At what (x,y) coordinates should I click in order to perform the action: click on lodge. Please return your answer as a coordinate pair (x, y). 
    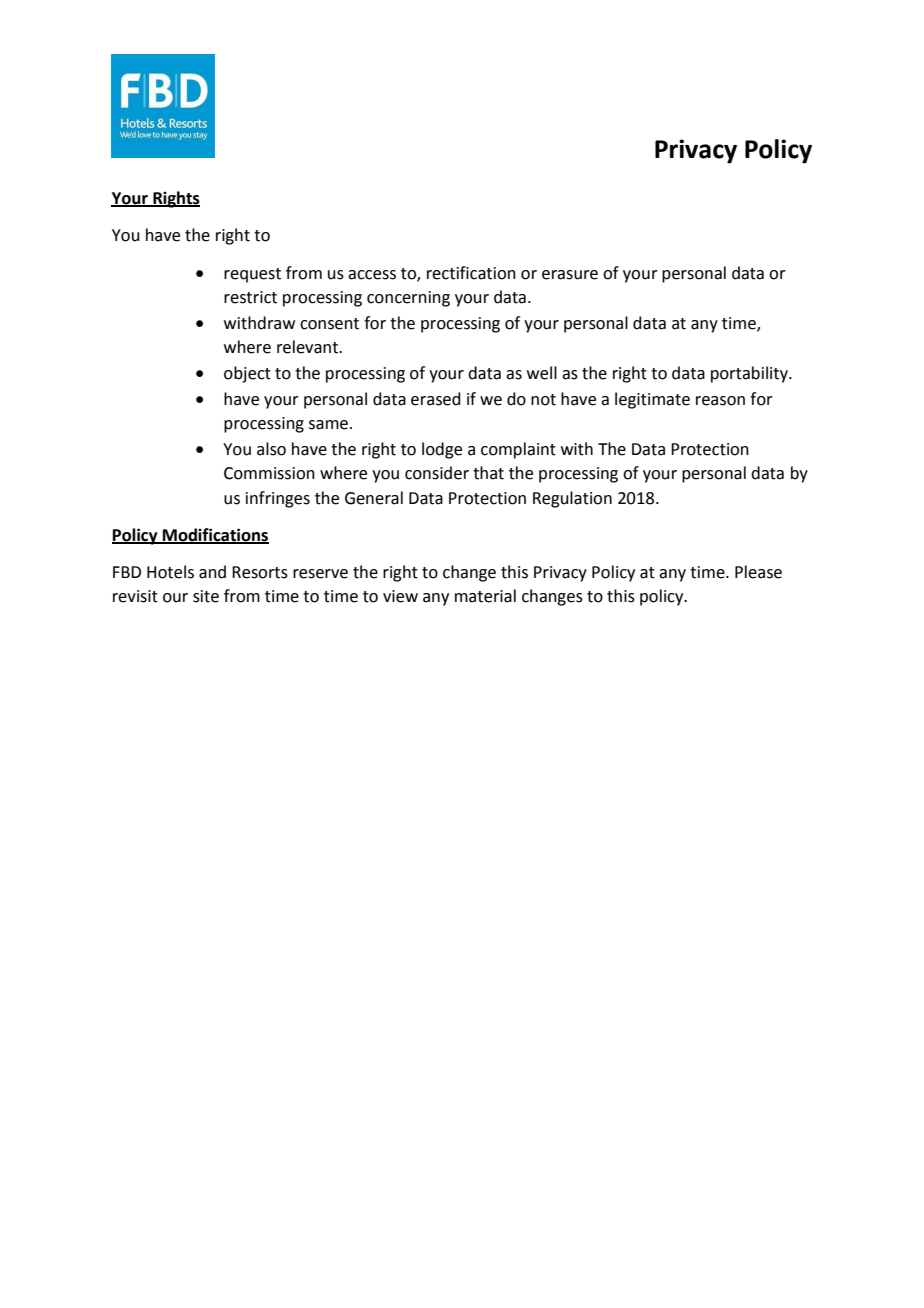
    Looking at the image, I should click on (442, 450).
